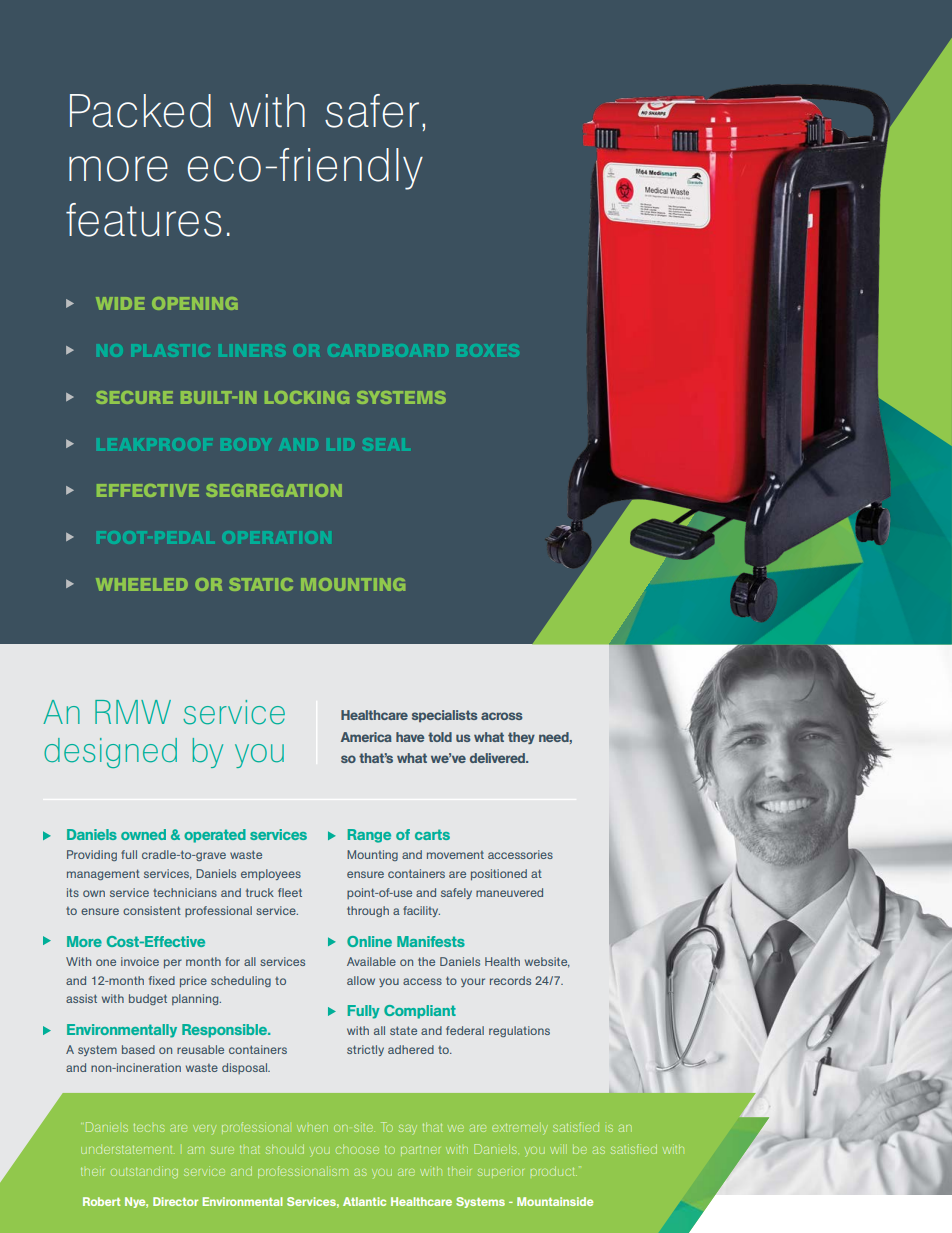 The image size is (952, 1233). I want to click on outstanding, so click(144, 1172).
